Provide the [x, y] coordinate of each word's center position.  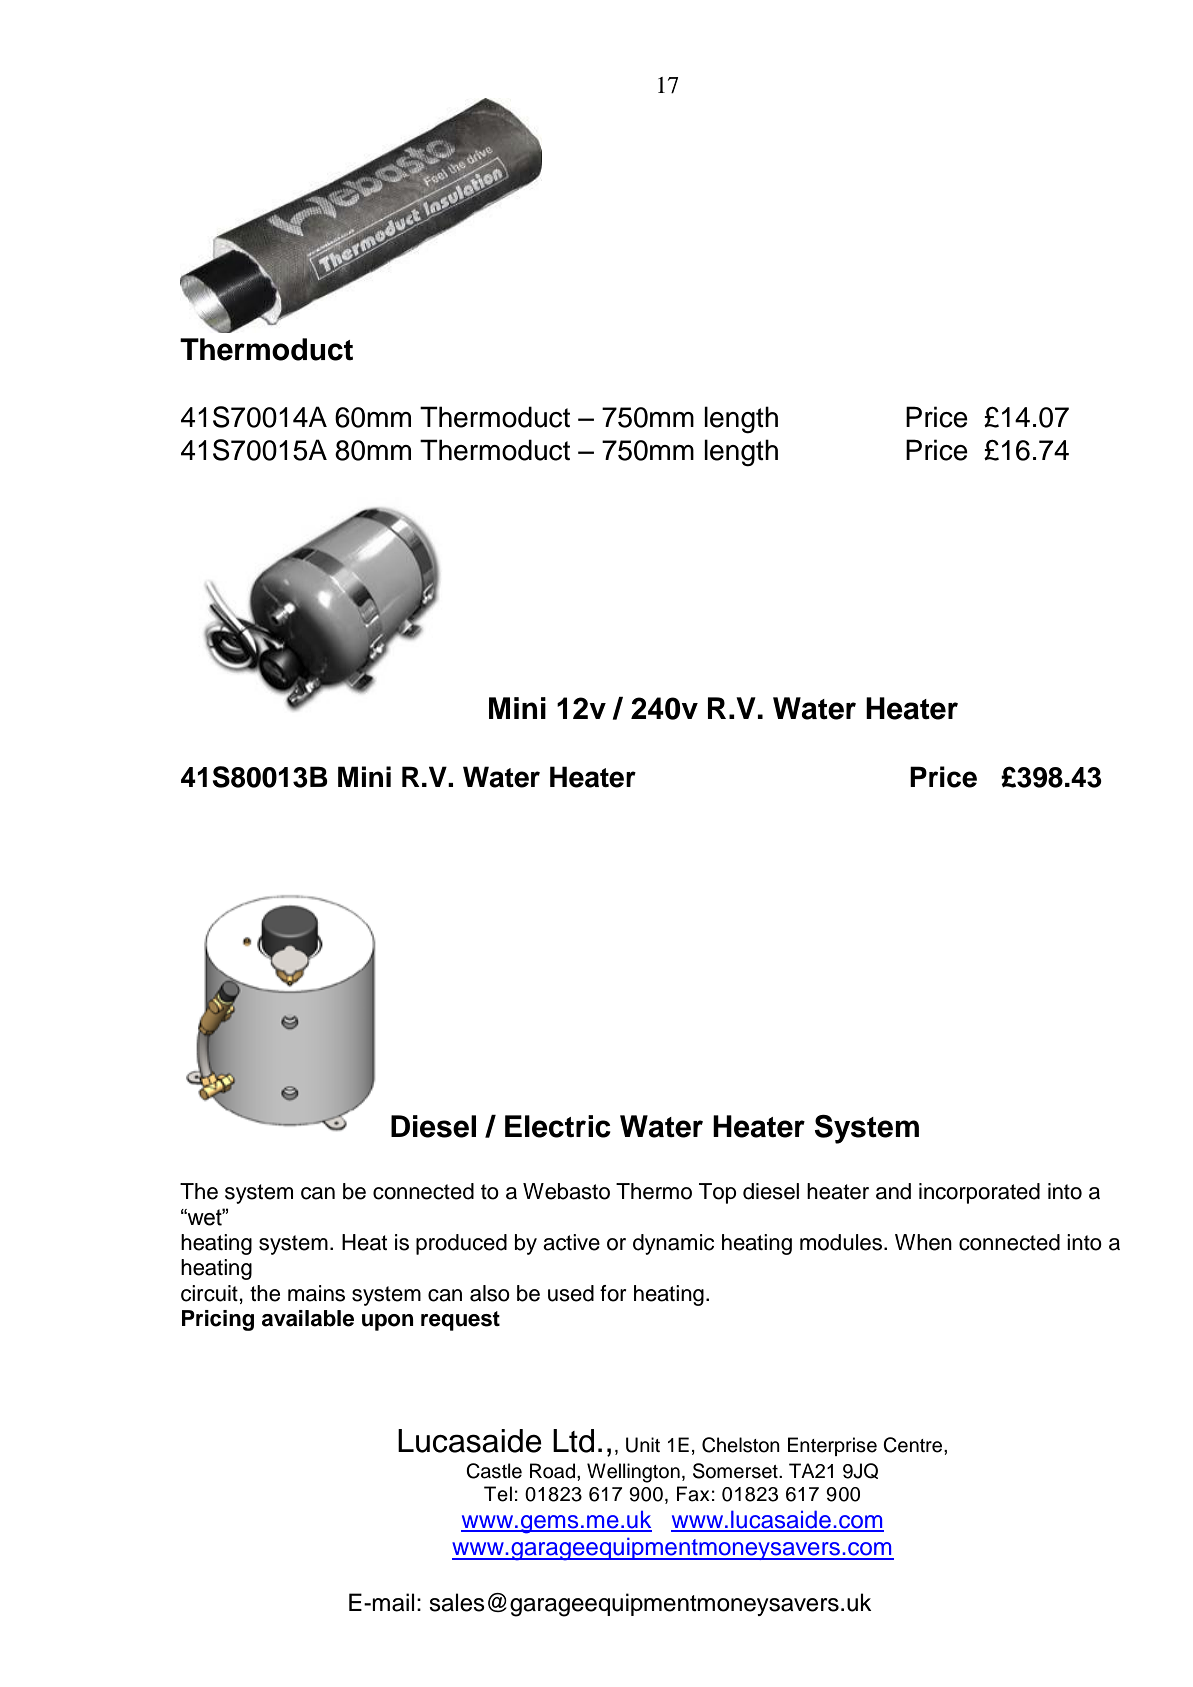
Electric [558, 1126]
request [460, 1321]
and [893, 1191]
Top [718, 1193]
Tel [498, 1494]
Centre [914, 1445]
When [923, 1242]
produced [461, 1244]
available [308, 1318]
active [571, 1242]
